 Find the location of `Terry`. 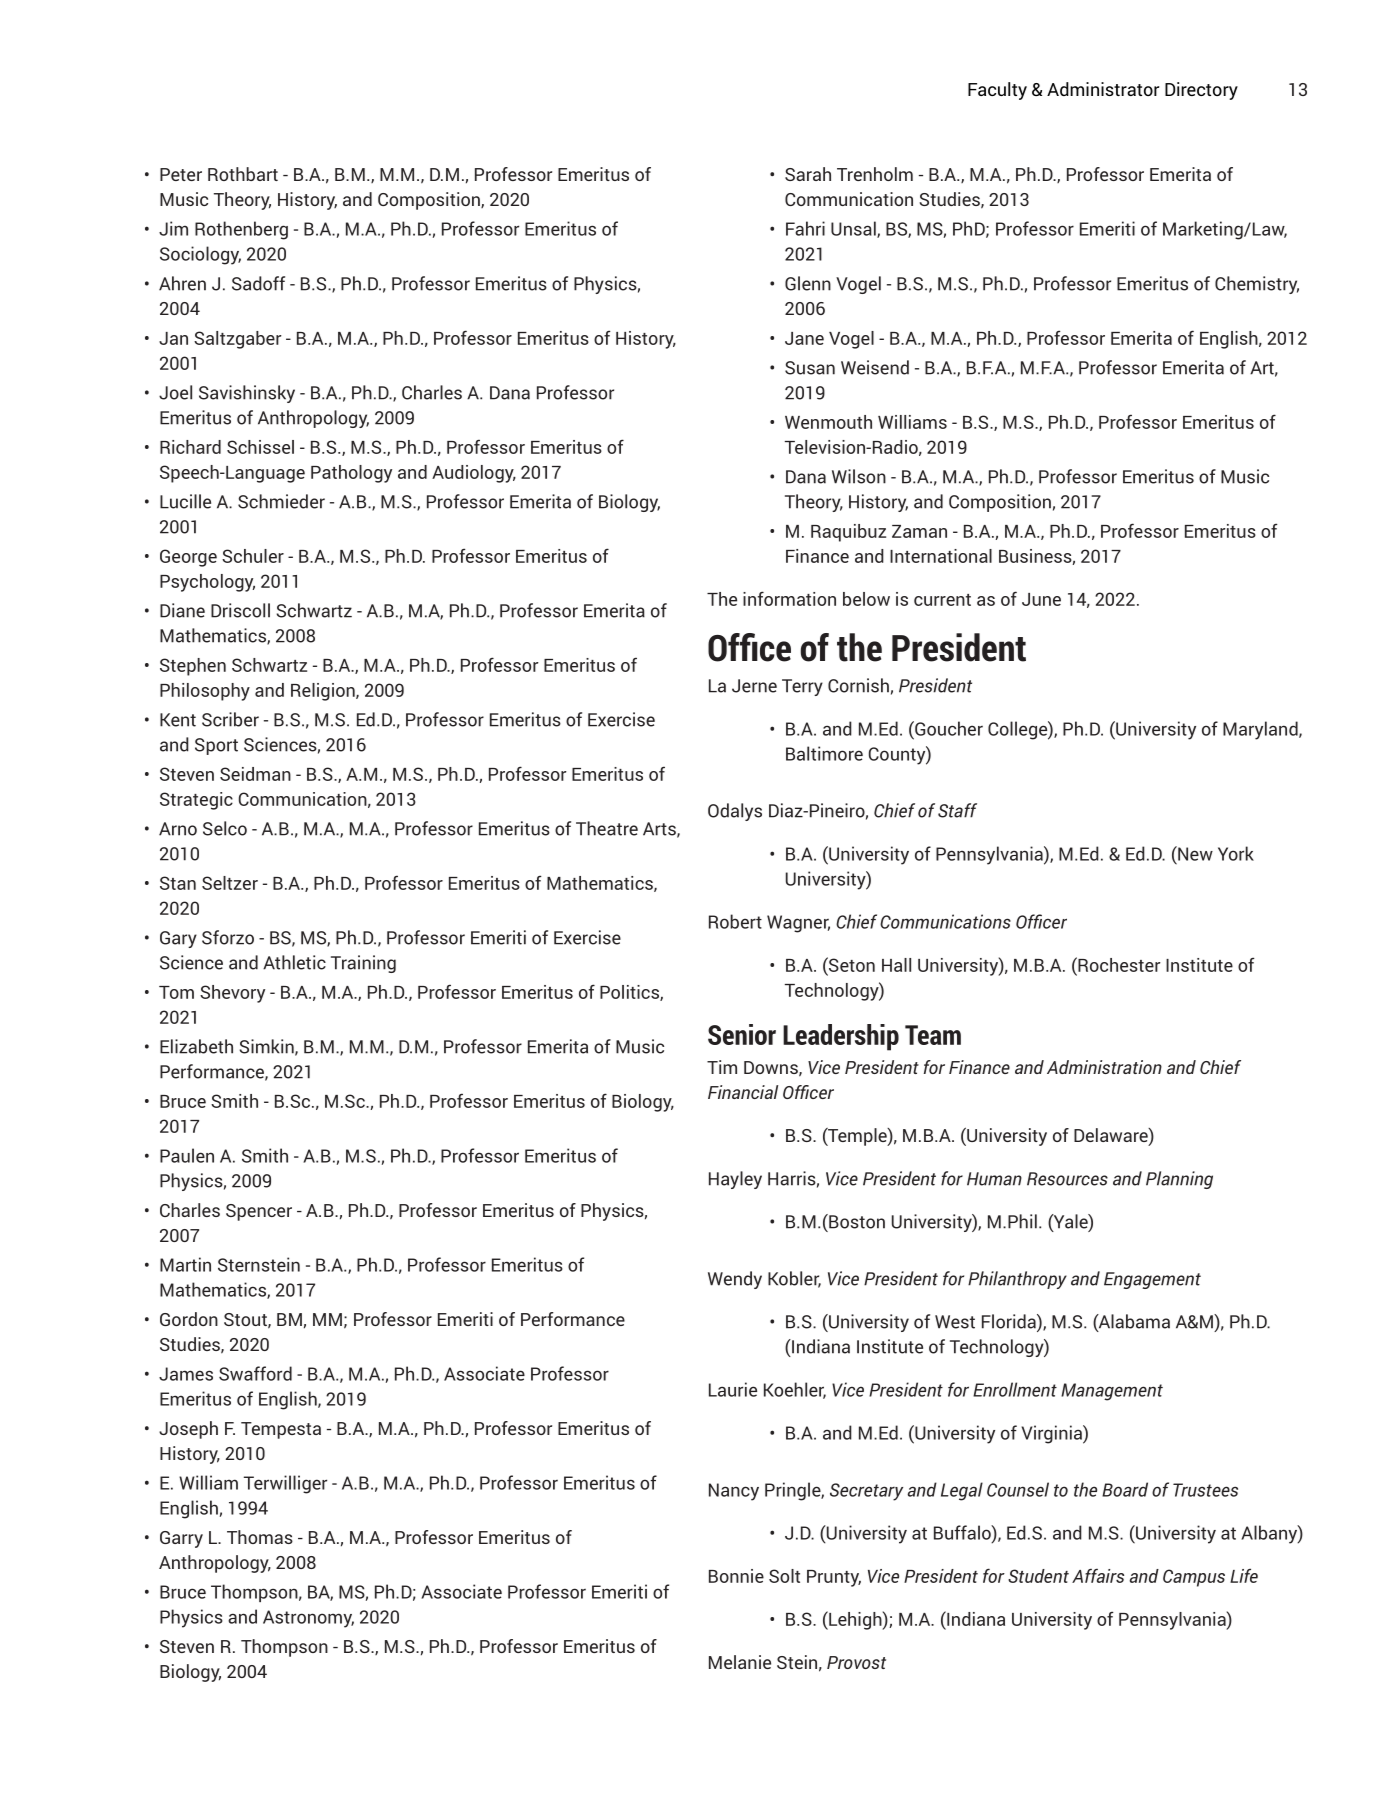

Terry is located at coordinates (802, 687).
